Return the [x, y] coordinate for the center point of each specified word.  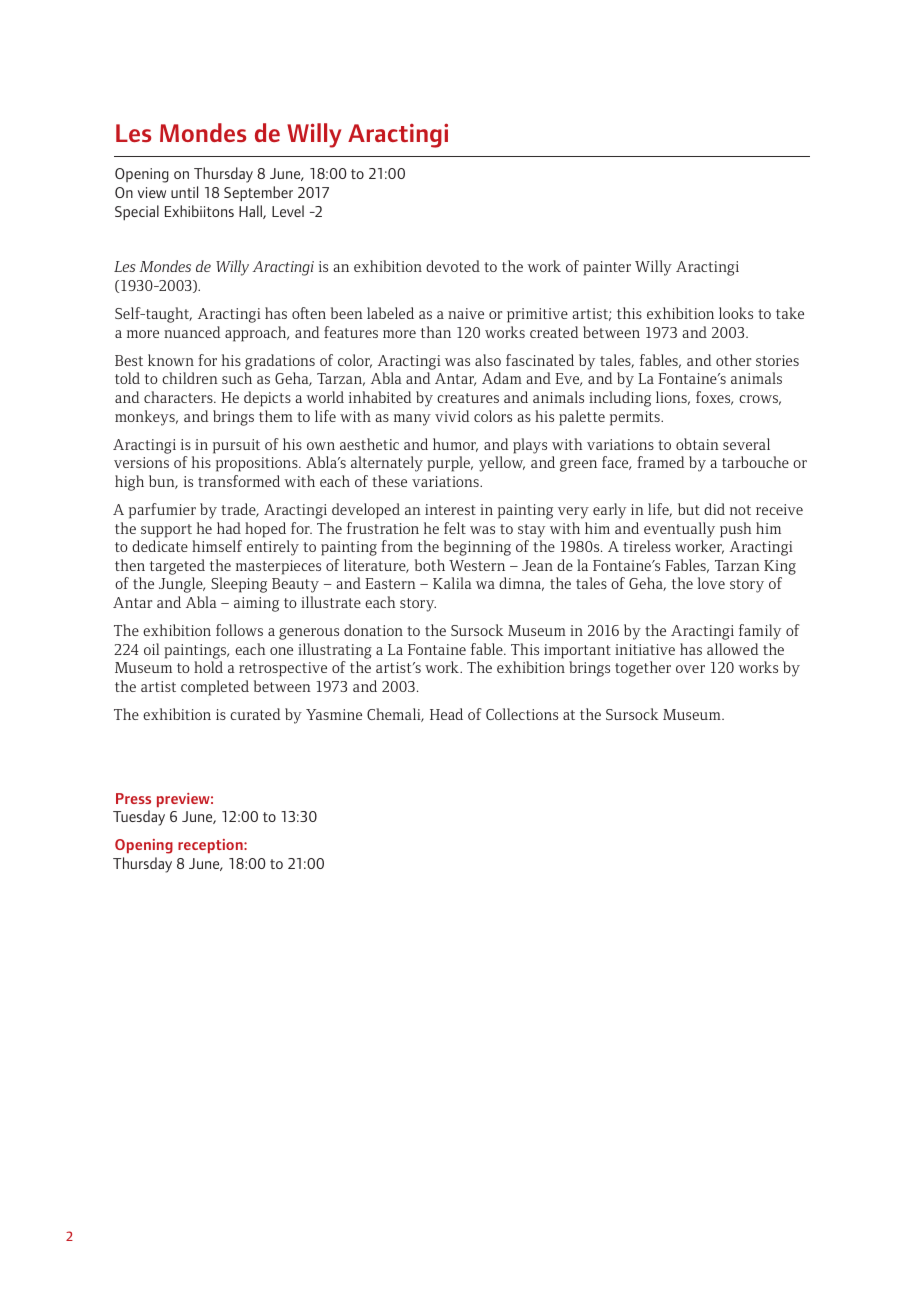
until [184, 192]
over [690, 669]
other [733, 360]
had [229, 528]
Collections [522, 714]
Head [446, 714]
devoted [453, 266]
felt [455, 528]
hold [208, 667]
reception [211, 846]
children [190, 378]
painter [607, 268]
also [488, 360]
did [714, 509]
